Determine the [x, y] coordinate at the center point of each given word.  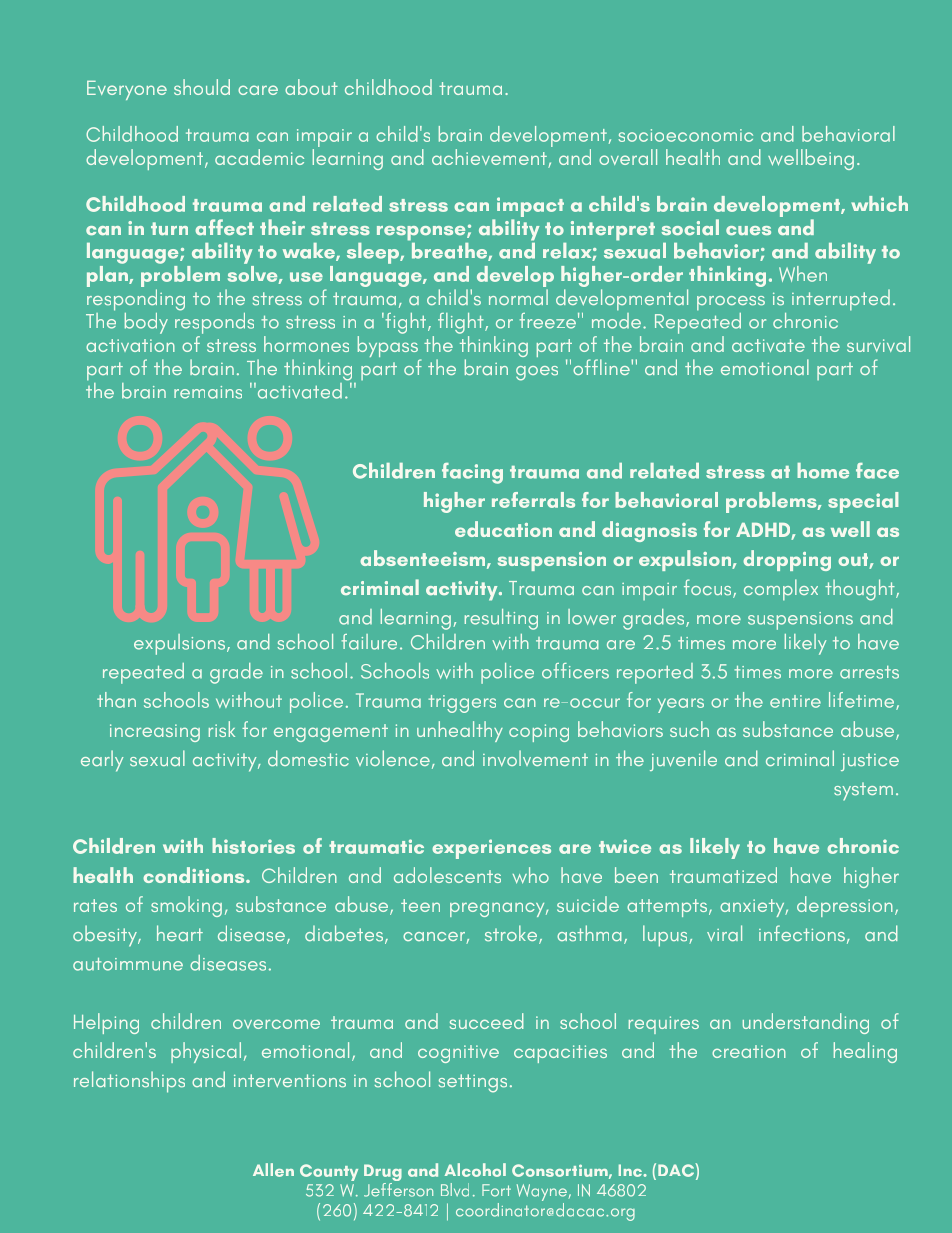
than [116, 700]
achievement [490, 158]
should [202, 87]
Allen [273, 1170]
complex [781, 590]
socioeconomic [685, 135]
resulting [501, 619]
